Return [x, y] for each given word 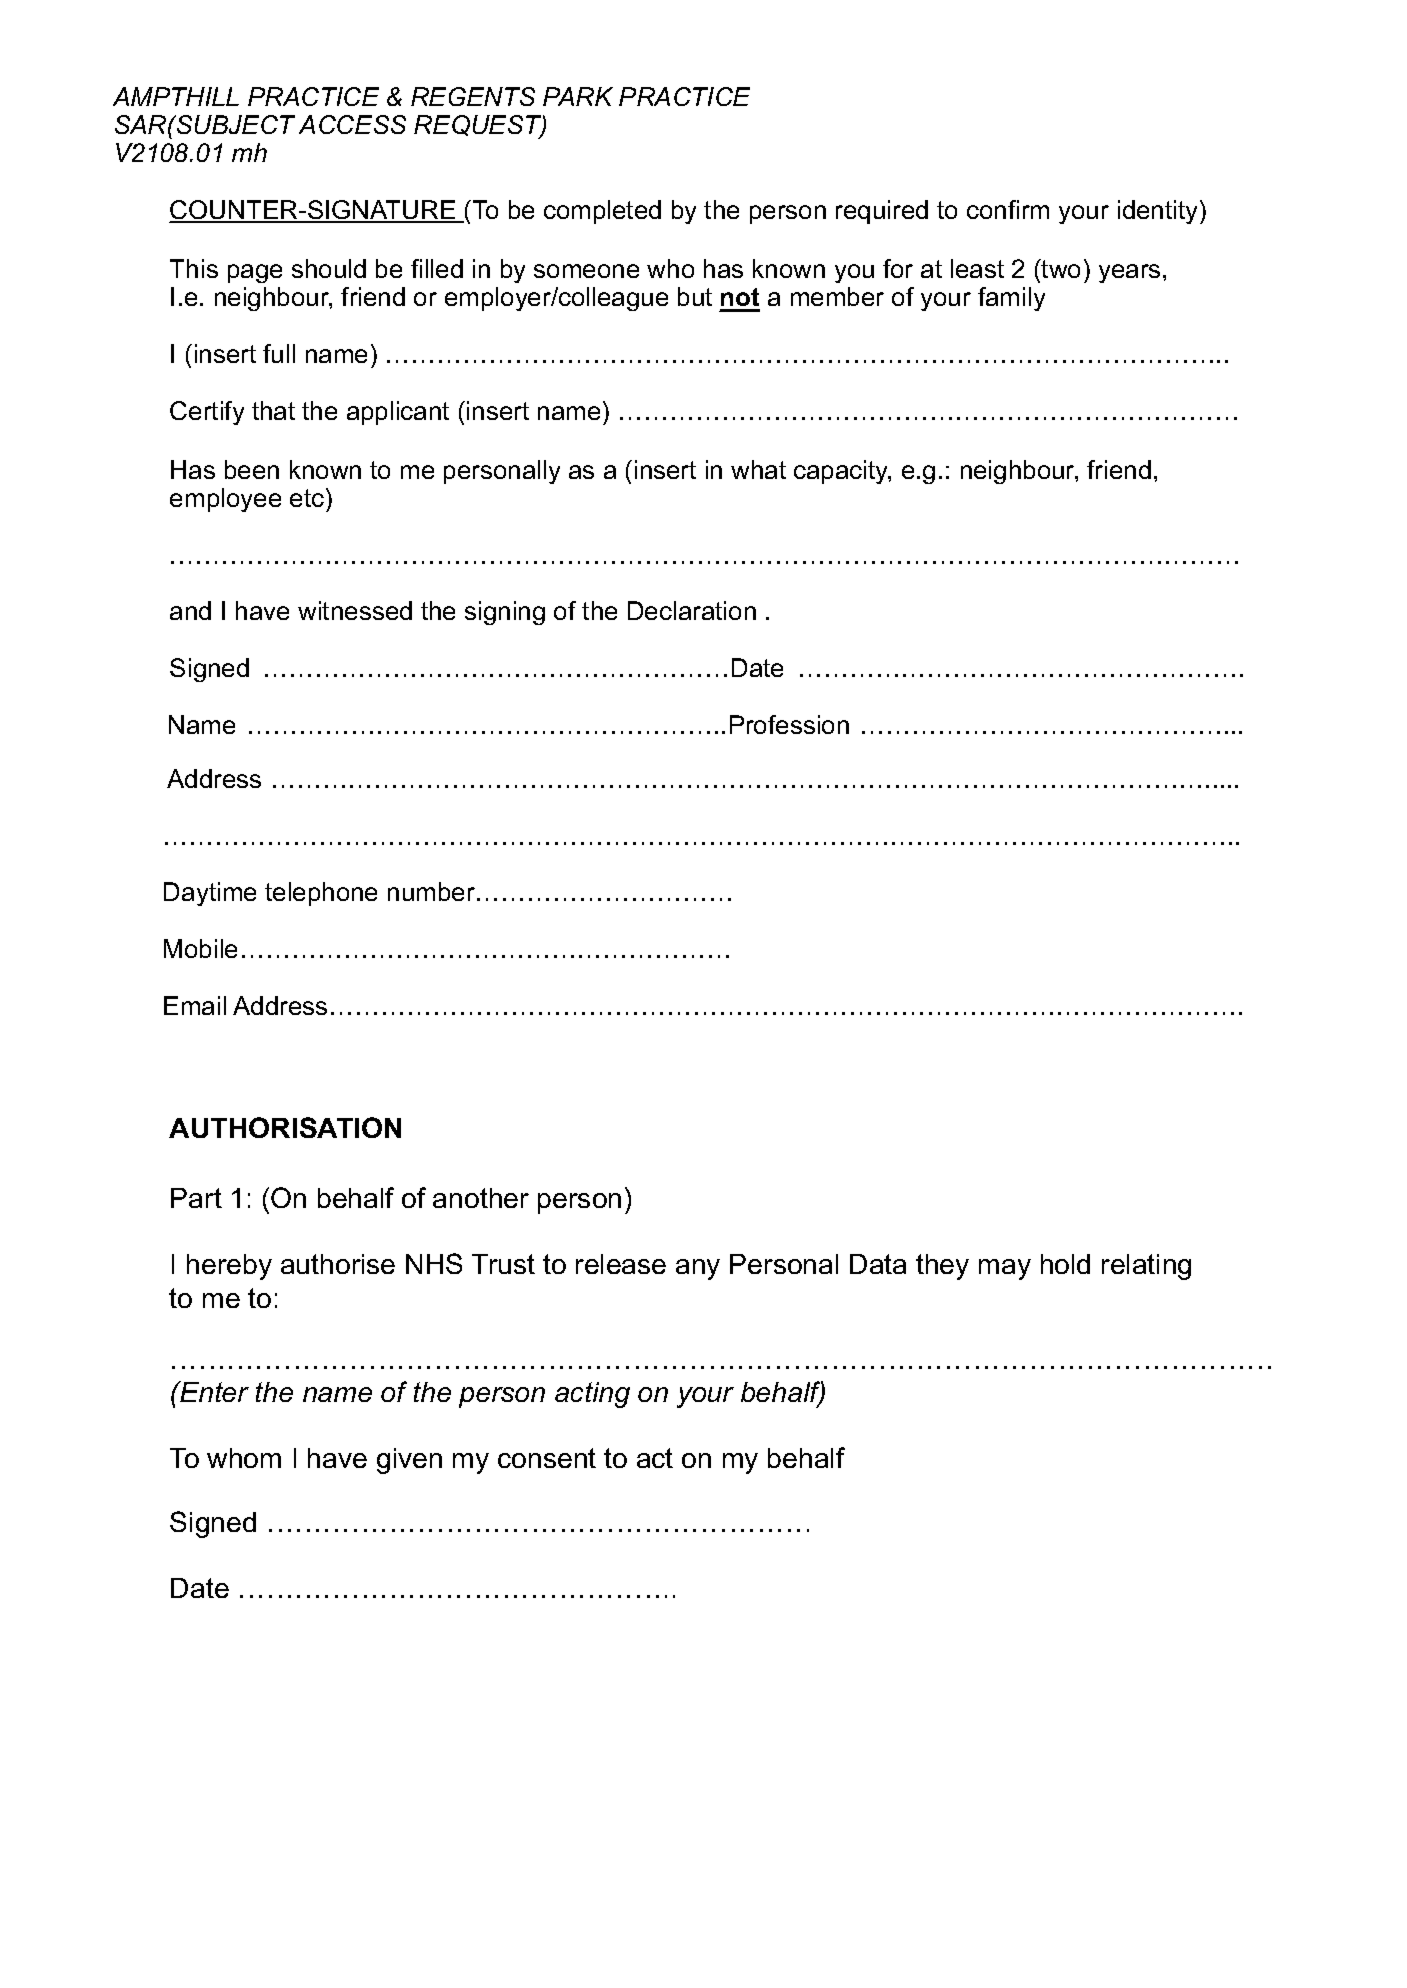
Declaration [692, 610]
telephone [321, 894]
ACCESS [352, 124]
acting [592, 1395]
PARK [578, 96]
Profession [789, 724]
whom [244, 1458]
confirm [1008, 209]
